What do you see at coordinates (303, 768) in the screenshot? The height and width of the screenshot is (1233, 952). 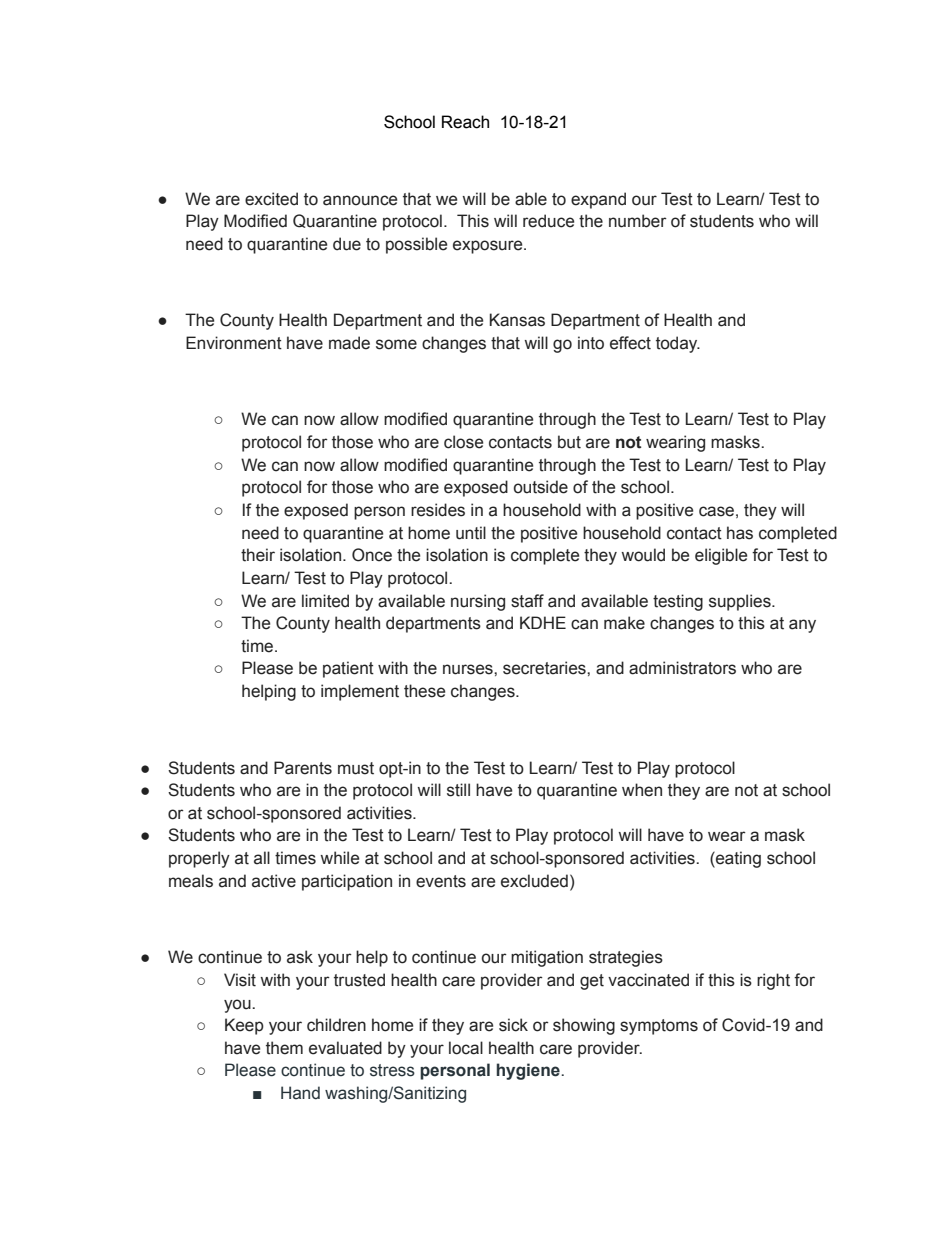 I see `Parents` at bounding box center [303, 768].
